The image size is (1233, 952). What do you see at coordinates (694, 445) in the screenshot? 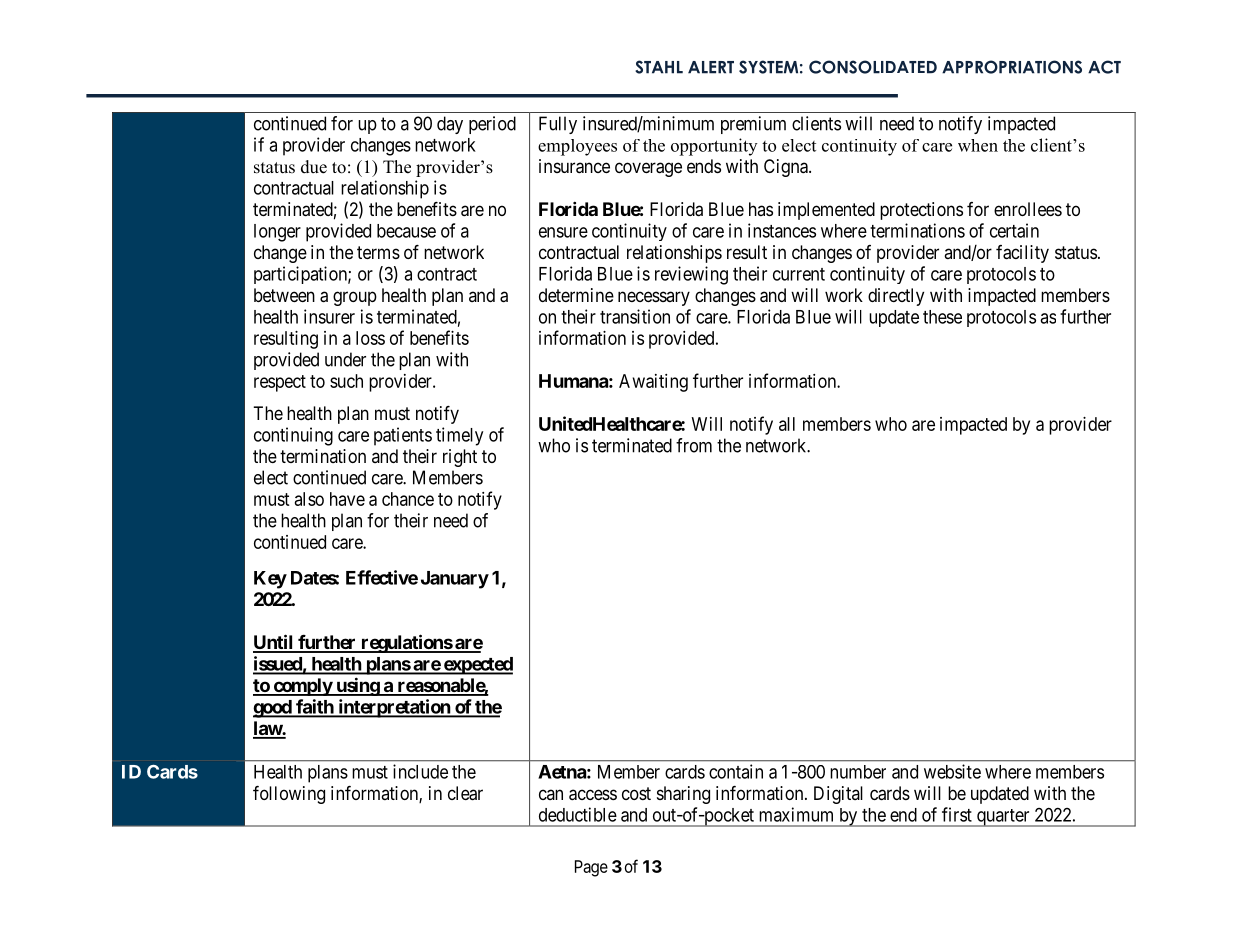
I see `from` at bounding box center [694, 445].
